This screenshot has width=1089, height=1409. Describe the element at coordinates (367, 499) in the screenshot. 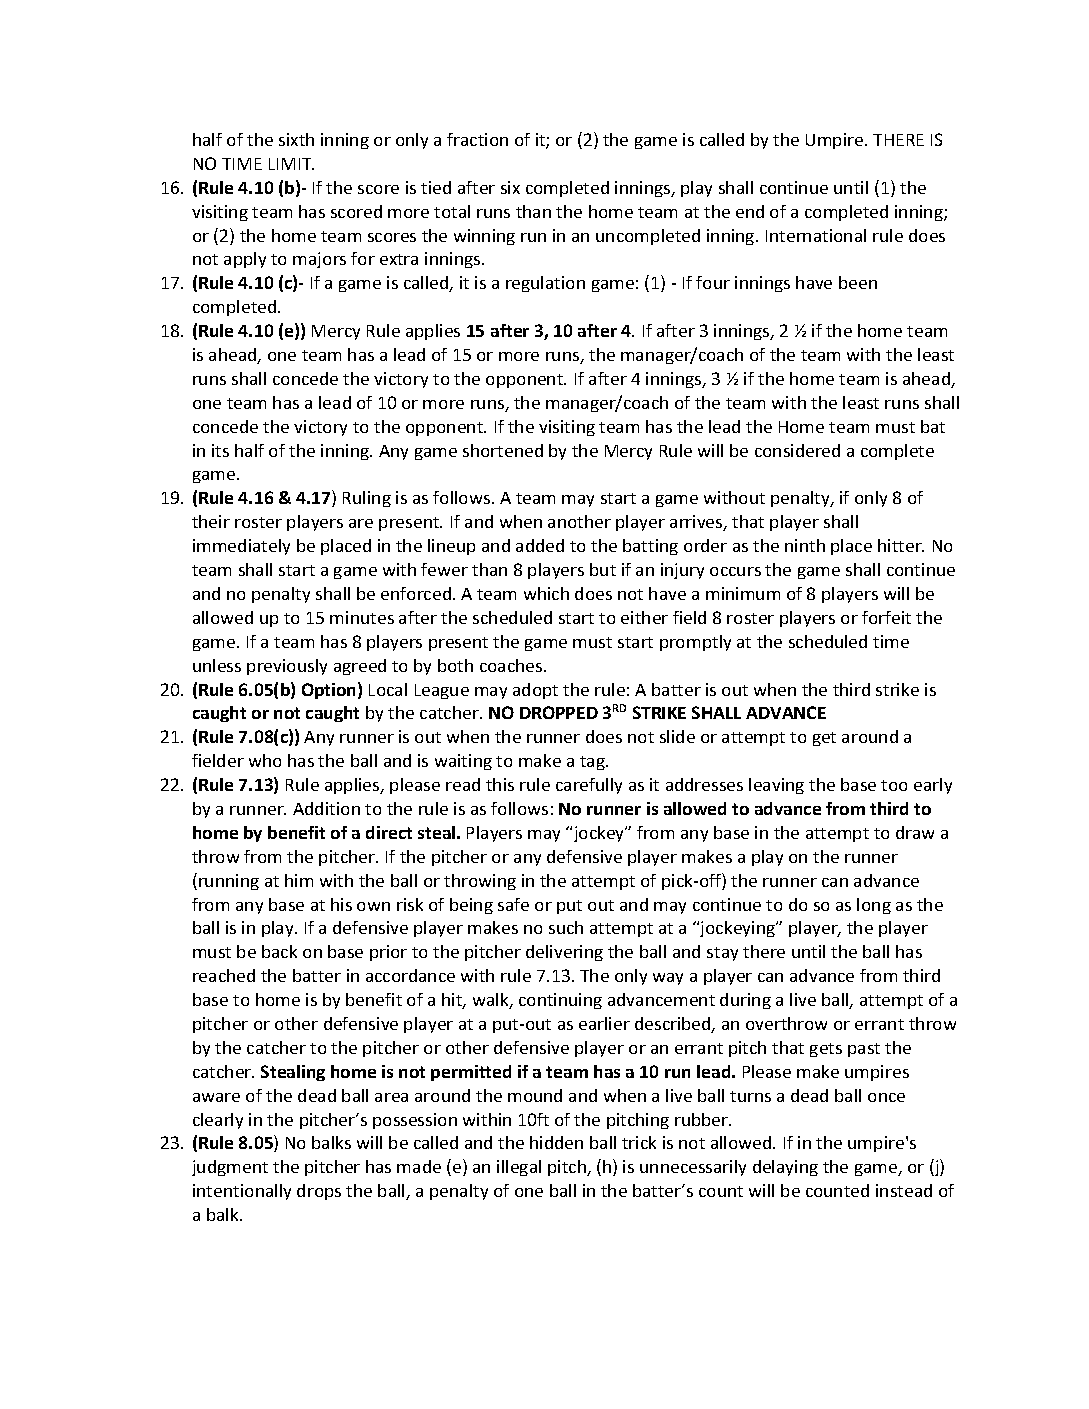

I see `Ruling` at that location.
